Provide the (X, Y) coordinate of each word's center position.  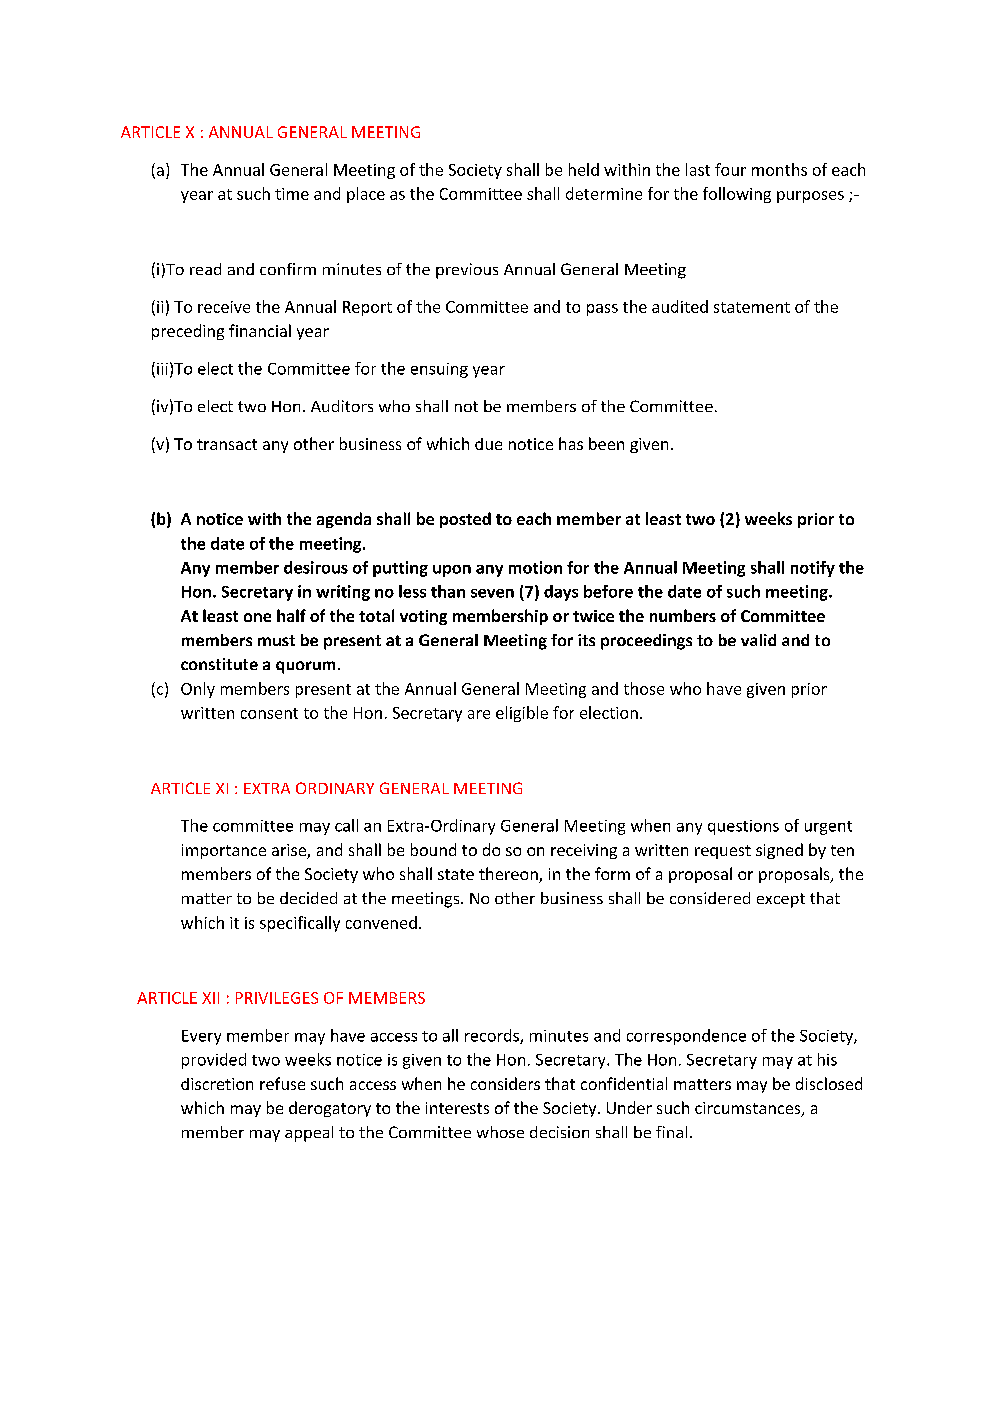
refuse (282, 1083)
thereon (509, 875)
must (276, 640)
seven (492, 593)
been (606, 443)
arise (290, 851)
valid (758, 640)
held (584, 169)
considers (505, 1083)
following (737, 195)
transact (227, 444)
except (781, 900)
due (488, 444)
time (292, 194)
